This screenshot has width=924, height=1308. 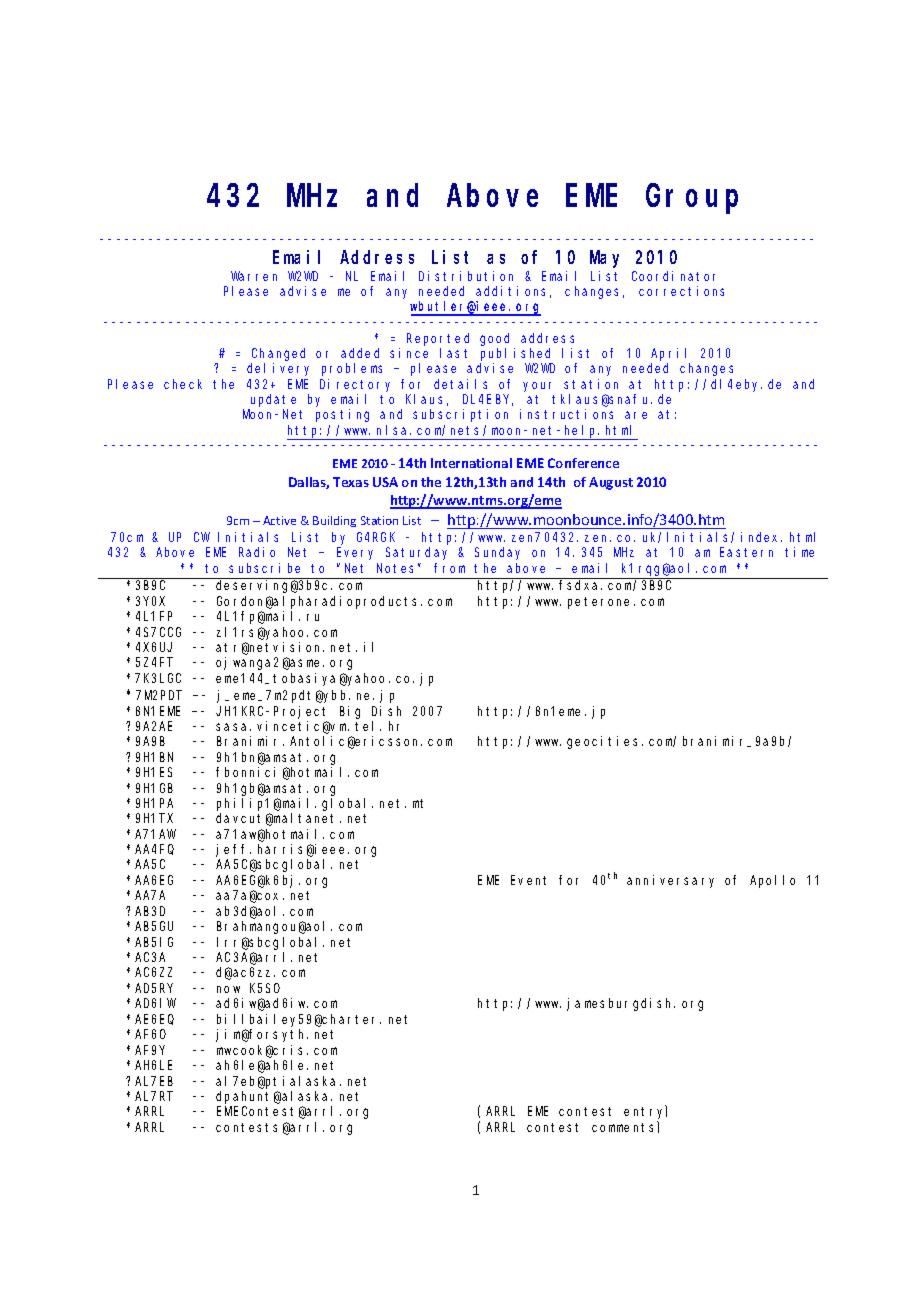 What do you see at coordinates (416, 553) in the screenshot?
I see `Saturday` at bounding box center [416, 553].
